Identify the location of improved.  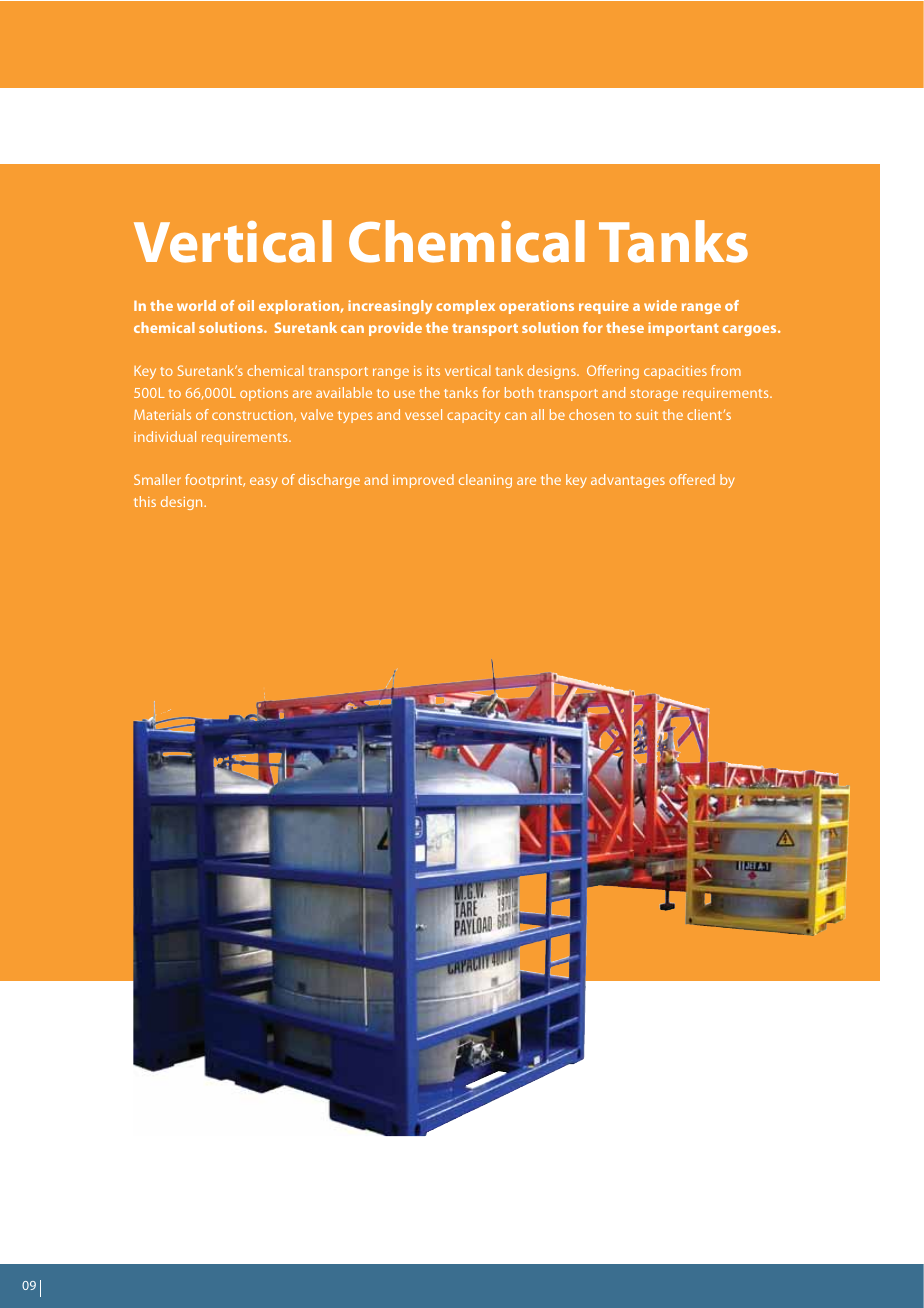
(423, 481).
